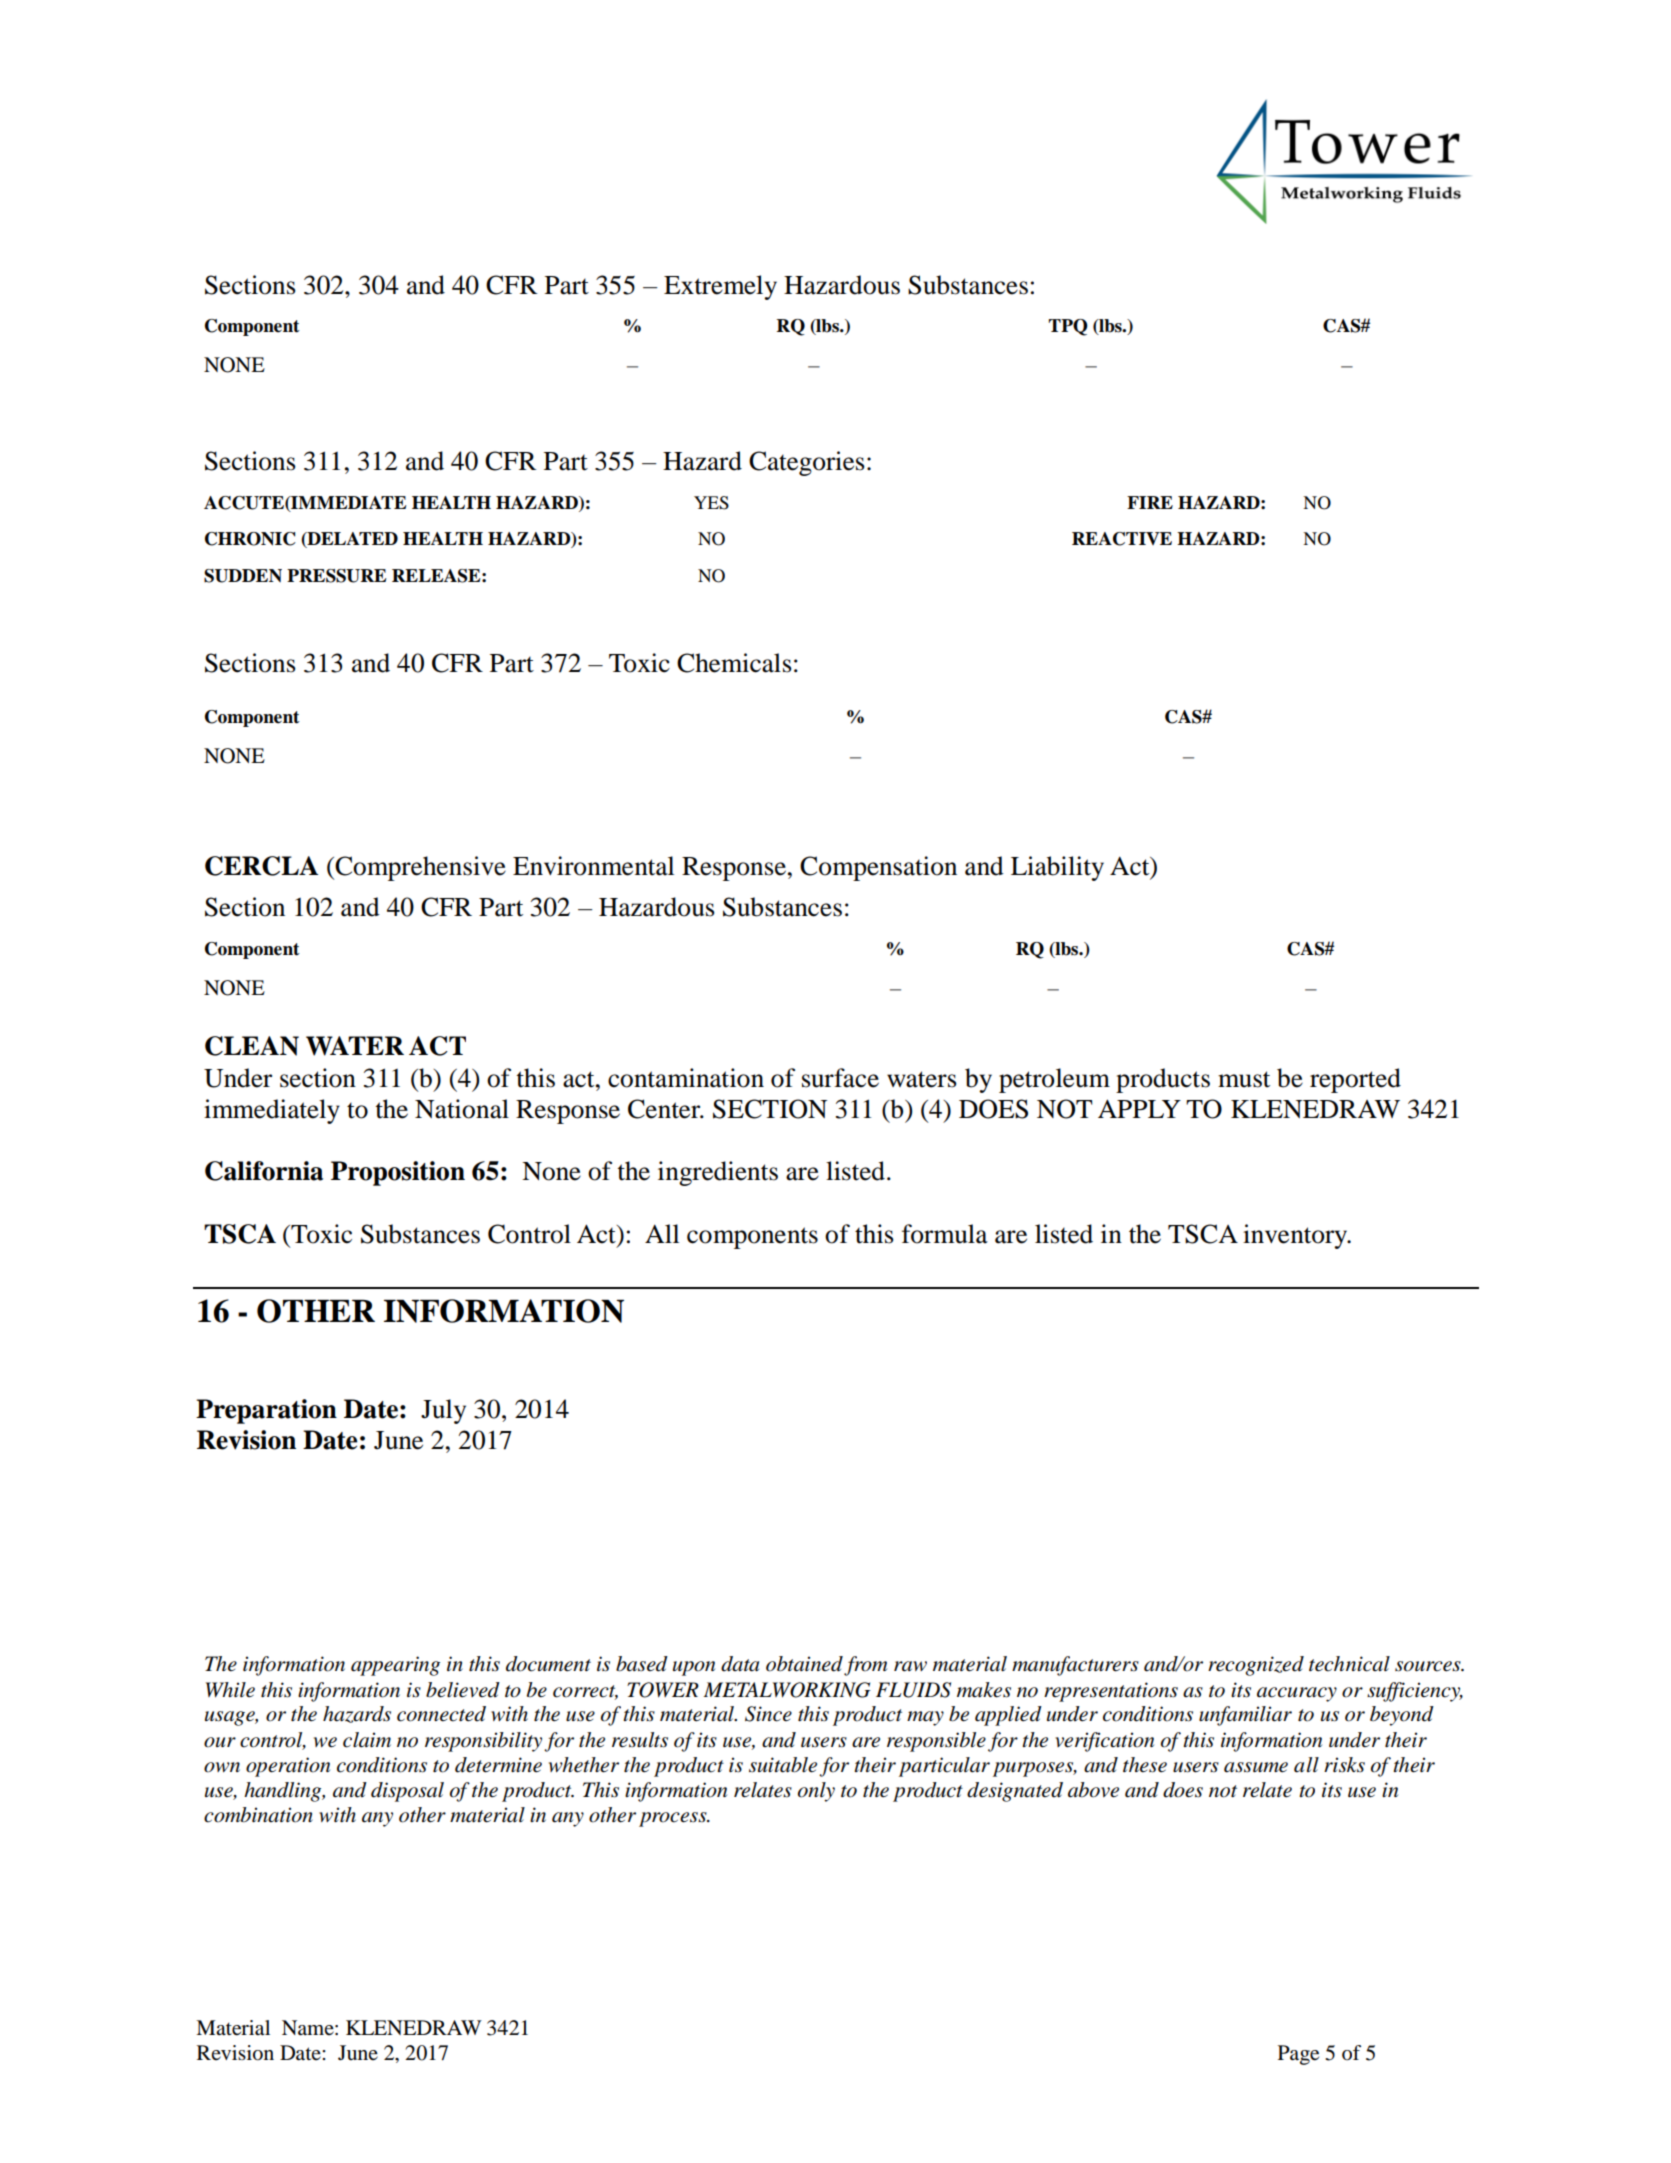  Describe the element at coordinates (250, 539) in the screenshot. I see `CHRONIC` at that location.
